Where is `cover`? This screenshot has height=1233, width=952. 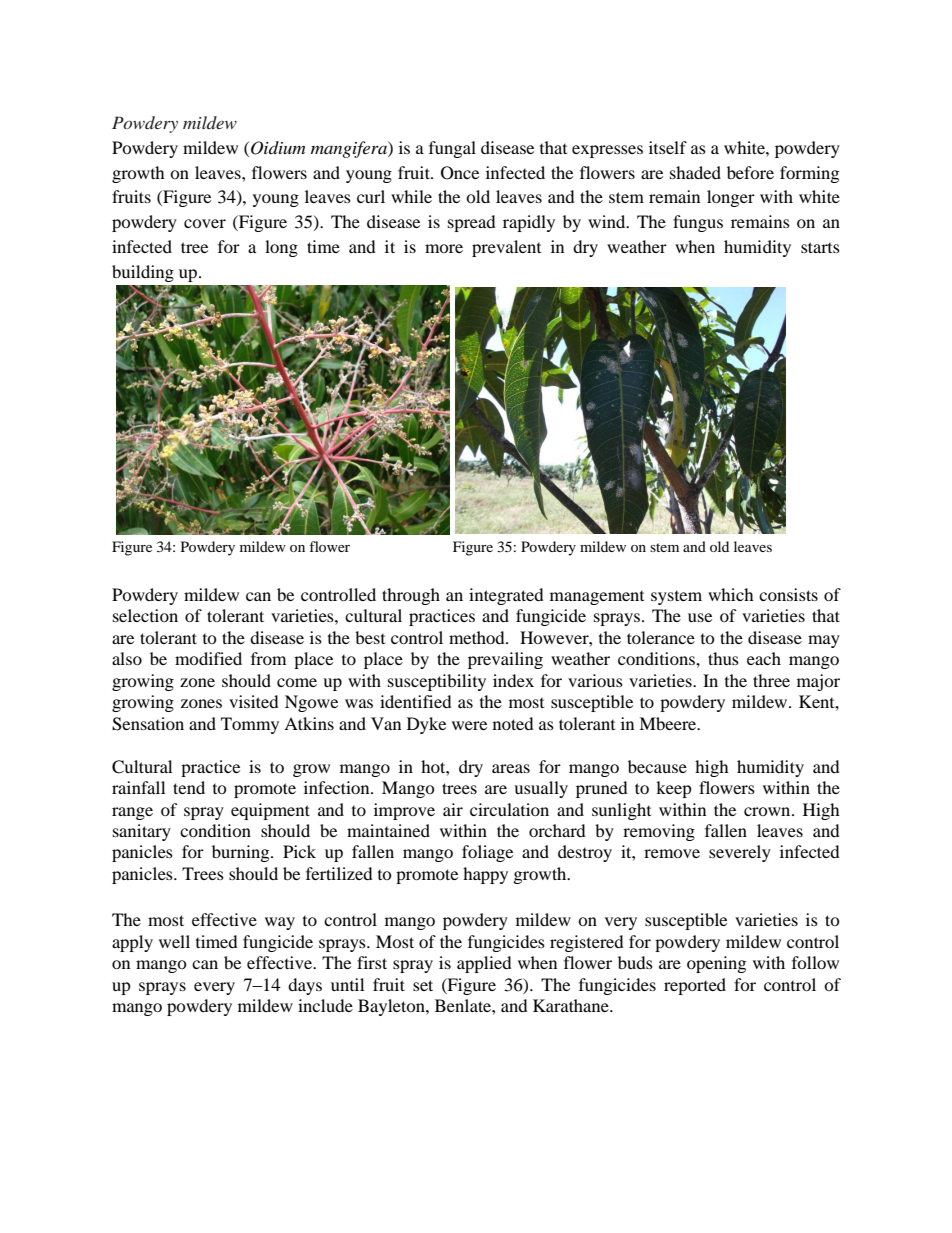 cover is located at coordinates (205, 223).
